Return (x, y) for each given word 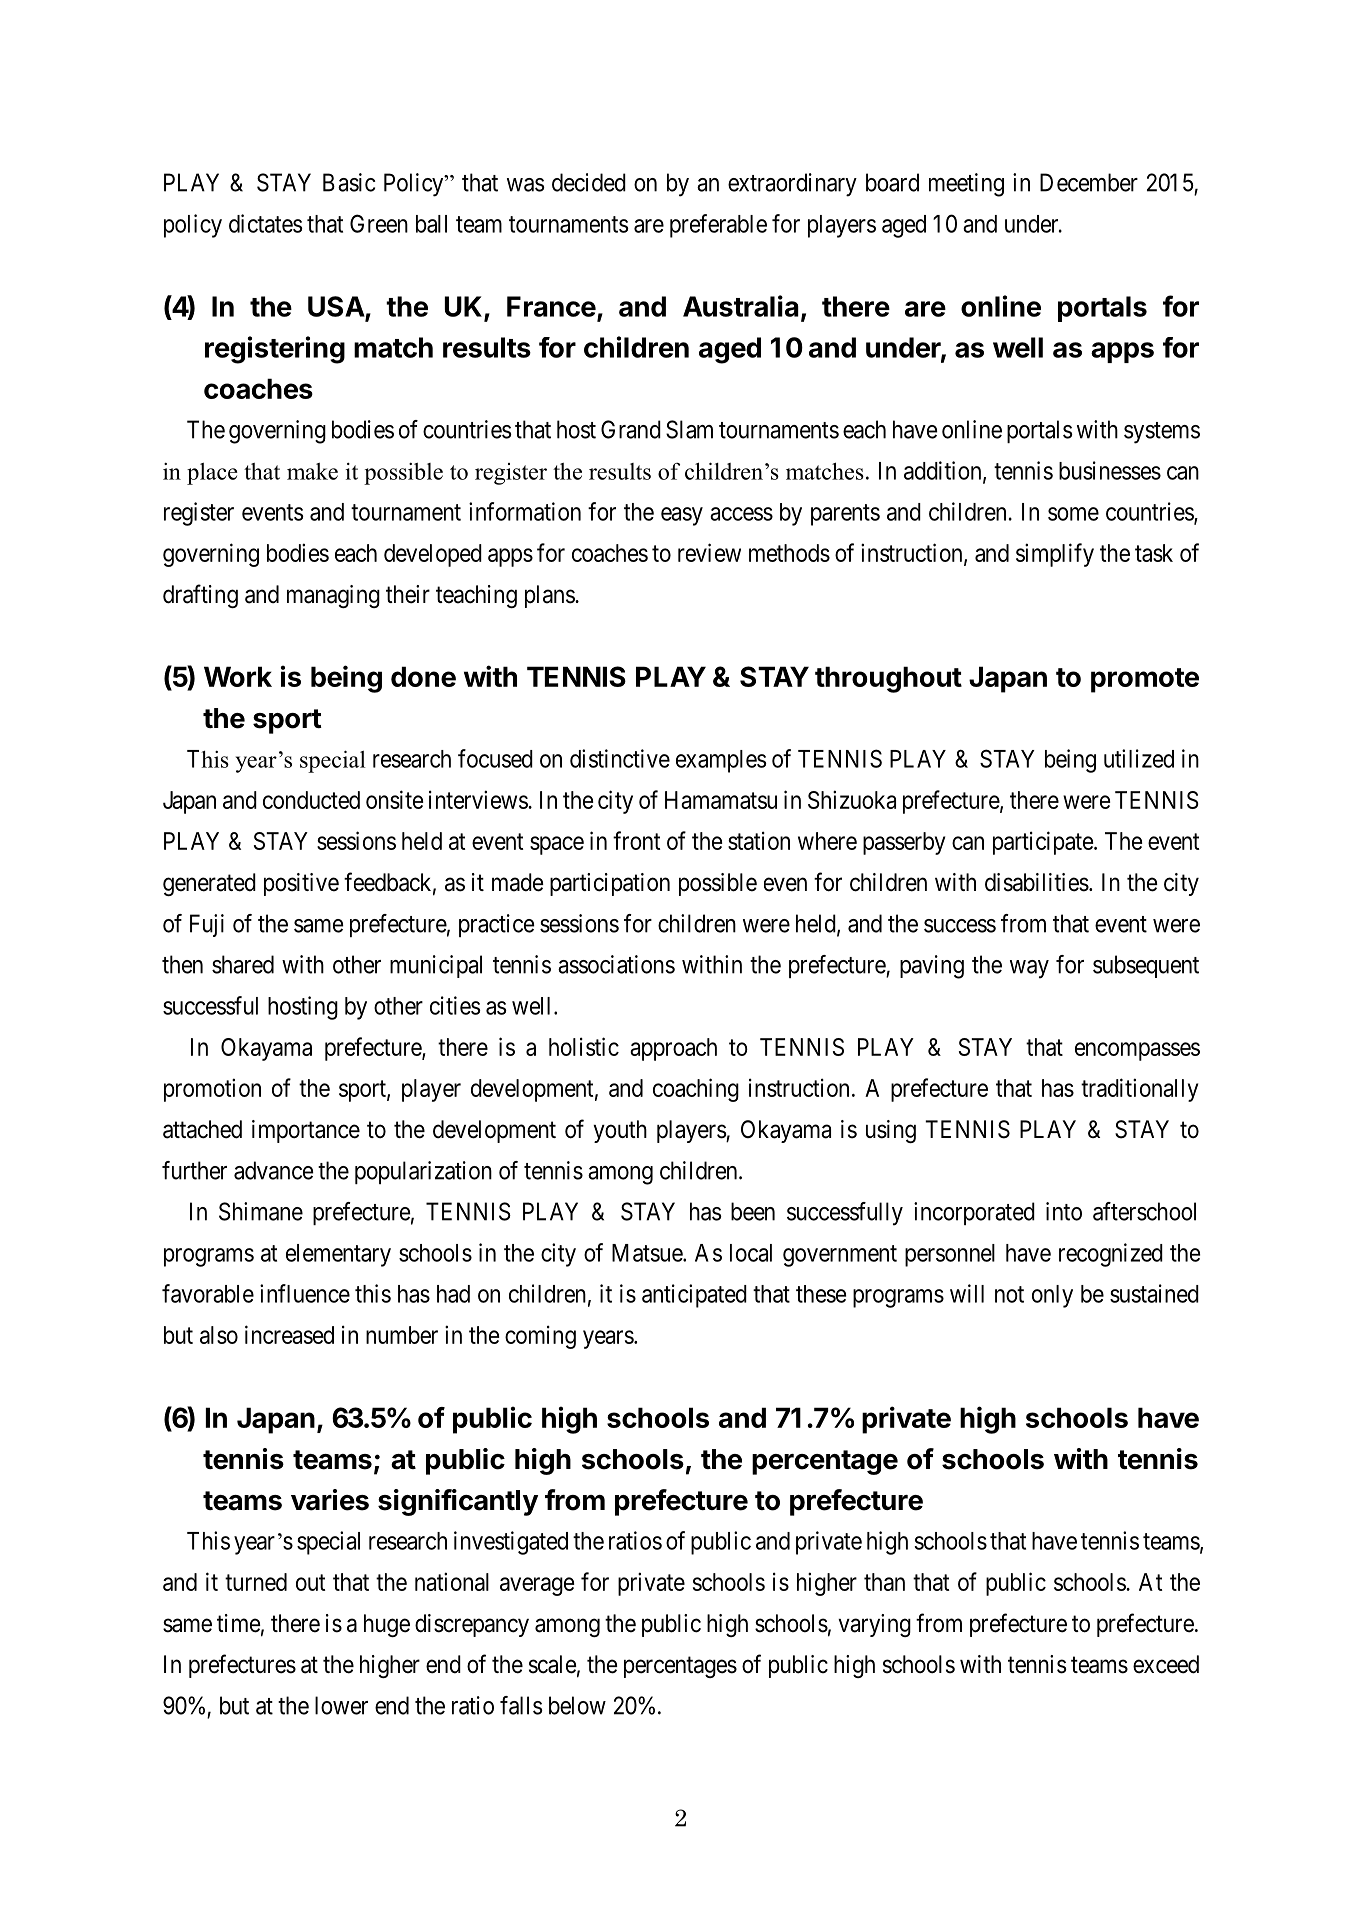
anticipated (694, 1296)
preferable (718, 226)
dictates (266, 223)
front (636, 840)
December (1089, 182)
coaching (696, 1090)
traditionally (1139, 1090)
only (1052, 1296)
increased (289, 1334)
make (312, 471)
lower (341, 1705)
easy (682, 516)
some (1073, 514)
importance (306, 1131)
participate (1043, 843)
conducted (311, 800)
